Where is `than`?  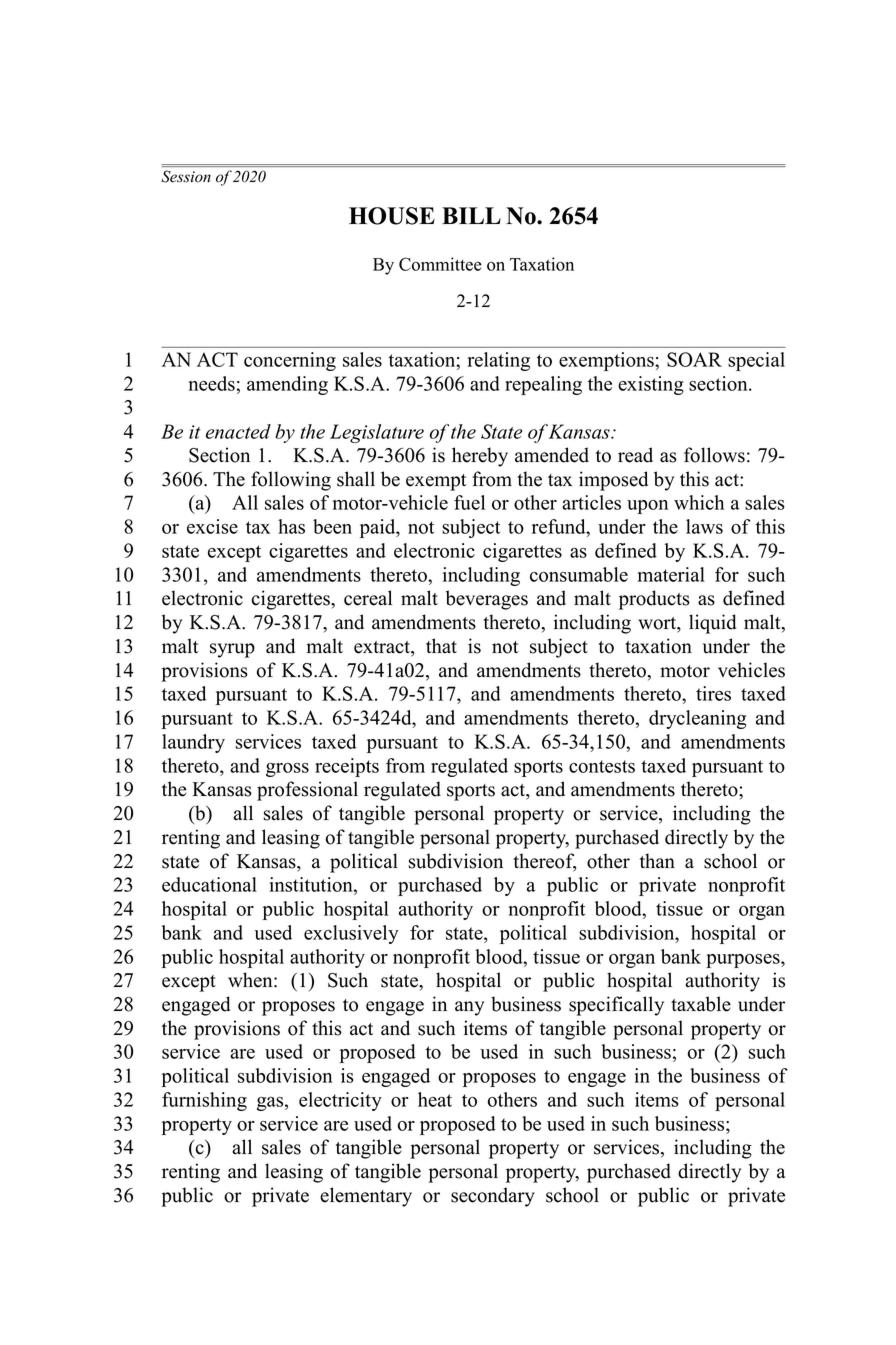
than is located at coordinates (657, 861).
